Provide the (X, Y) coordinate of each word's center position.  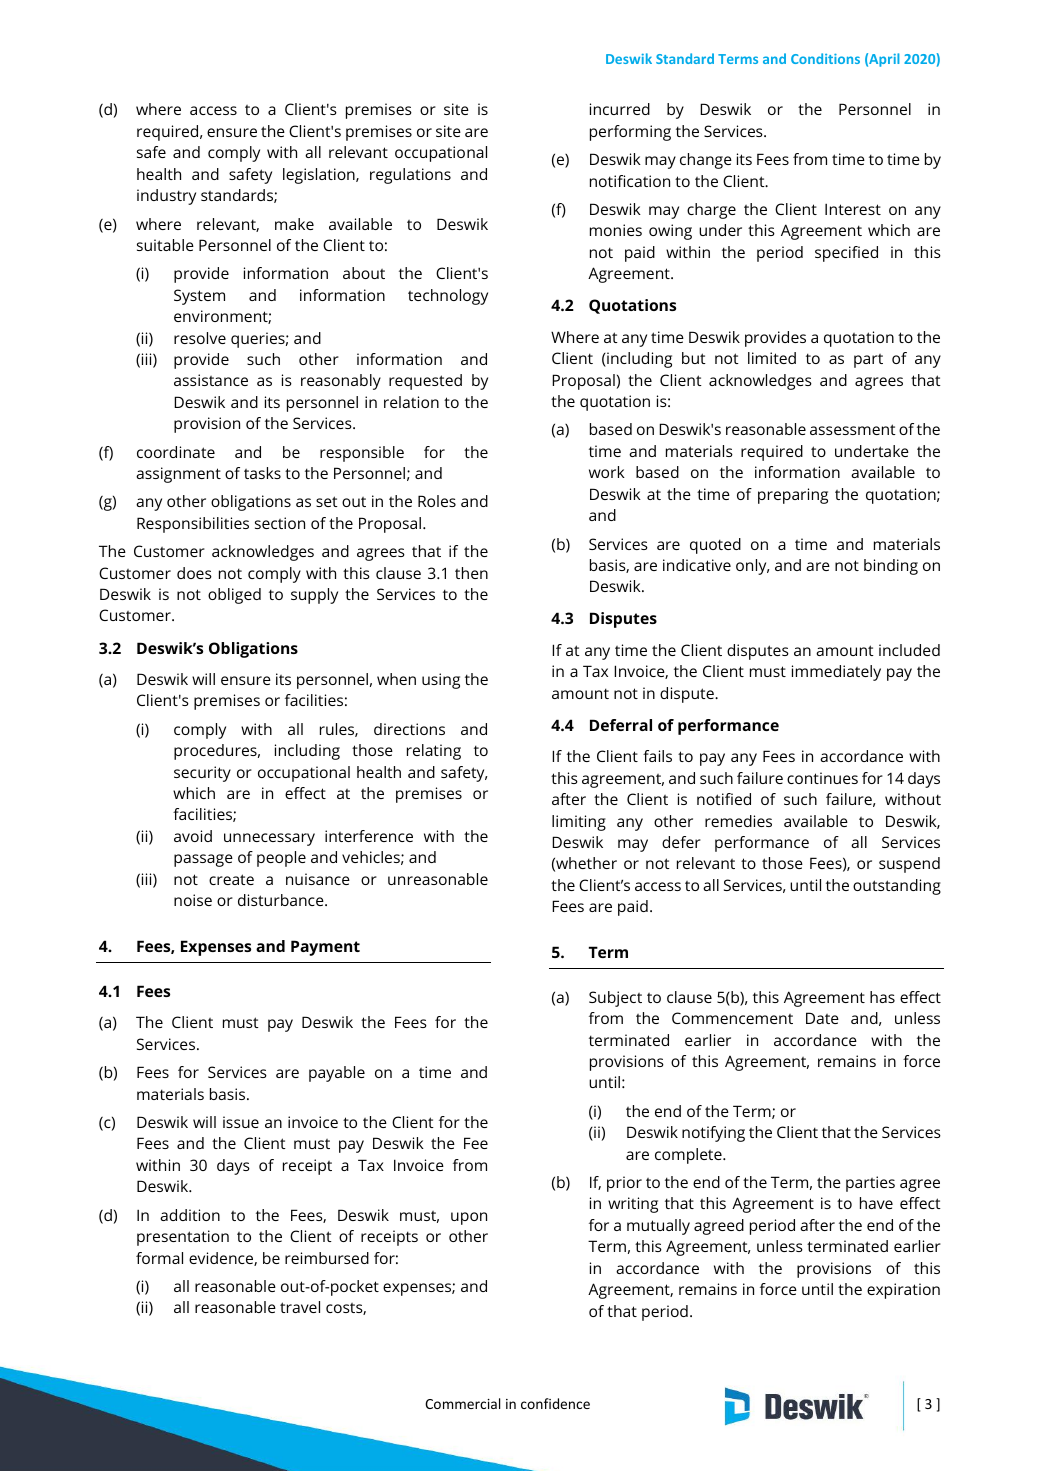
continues (822, 778)
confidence (555, 1403)
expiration (903, 1291)
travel (300, 1307)
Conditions (825, 58)
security (202, 774)
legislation (320, 176)
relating (434, 752)
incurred (620, 109)
